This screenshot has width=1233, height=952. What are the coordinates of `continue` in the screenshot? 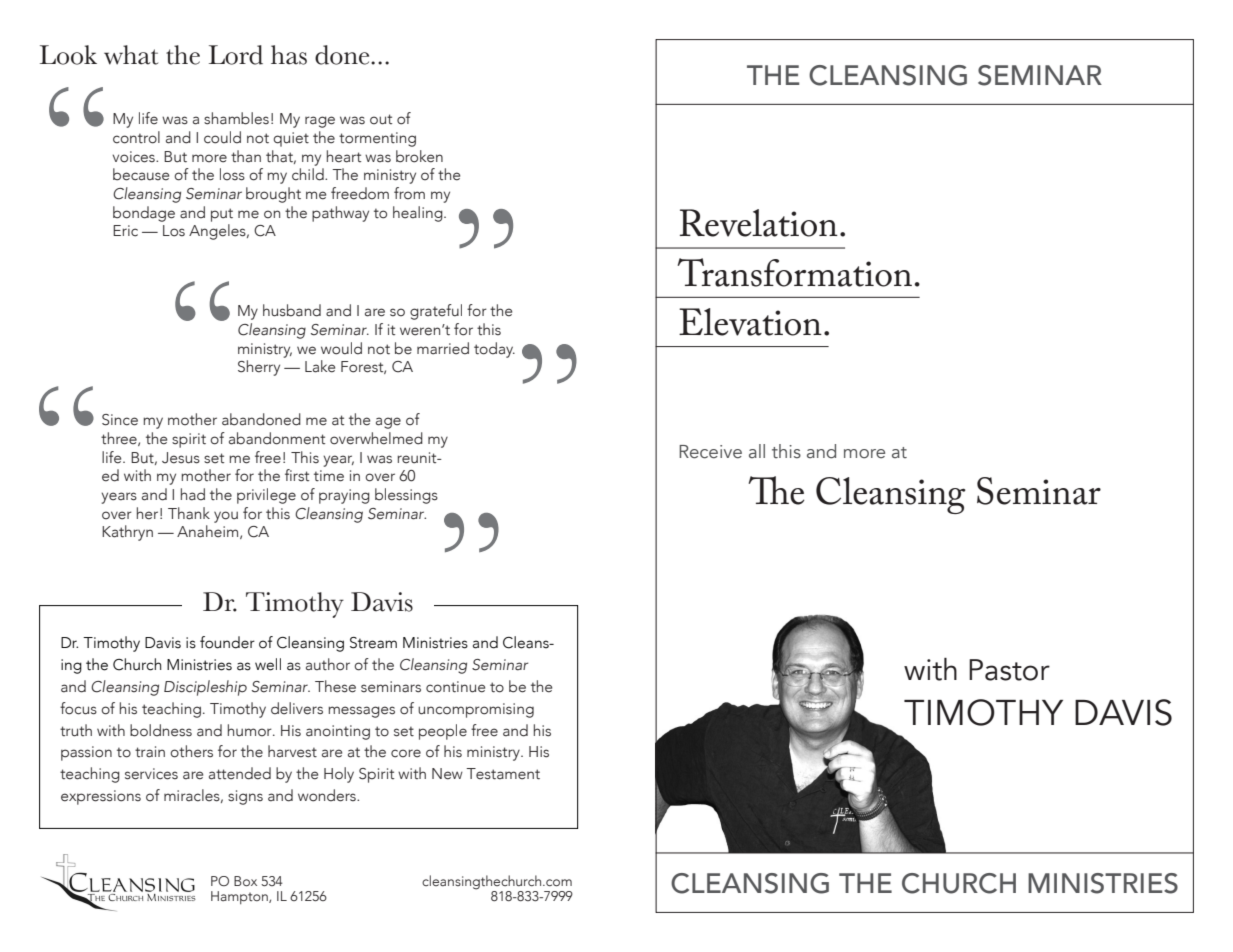 It's located at (455, 687).
